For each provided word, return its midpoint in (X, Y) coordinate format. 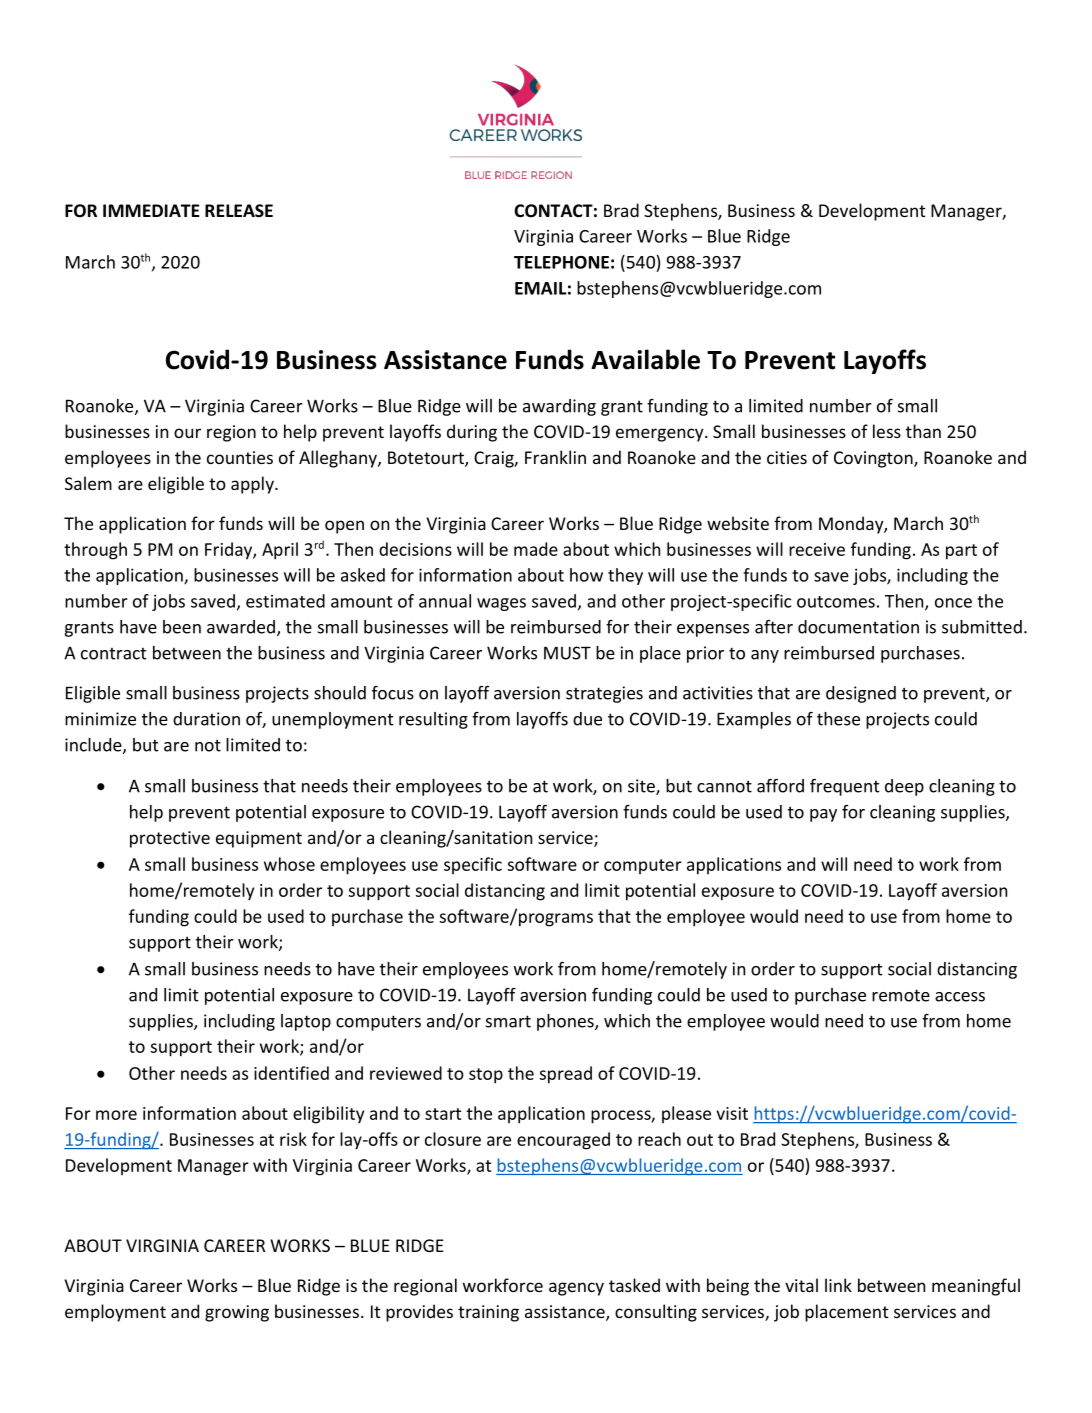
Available (645, 359)
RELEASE (239, 210)
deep (904, 787)
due (587, 719)
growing (237, 1313)
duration (206, 719)
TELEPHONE (561, 262)
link (838, 1285)
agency (576, 1289)
